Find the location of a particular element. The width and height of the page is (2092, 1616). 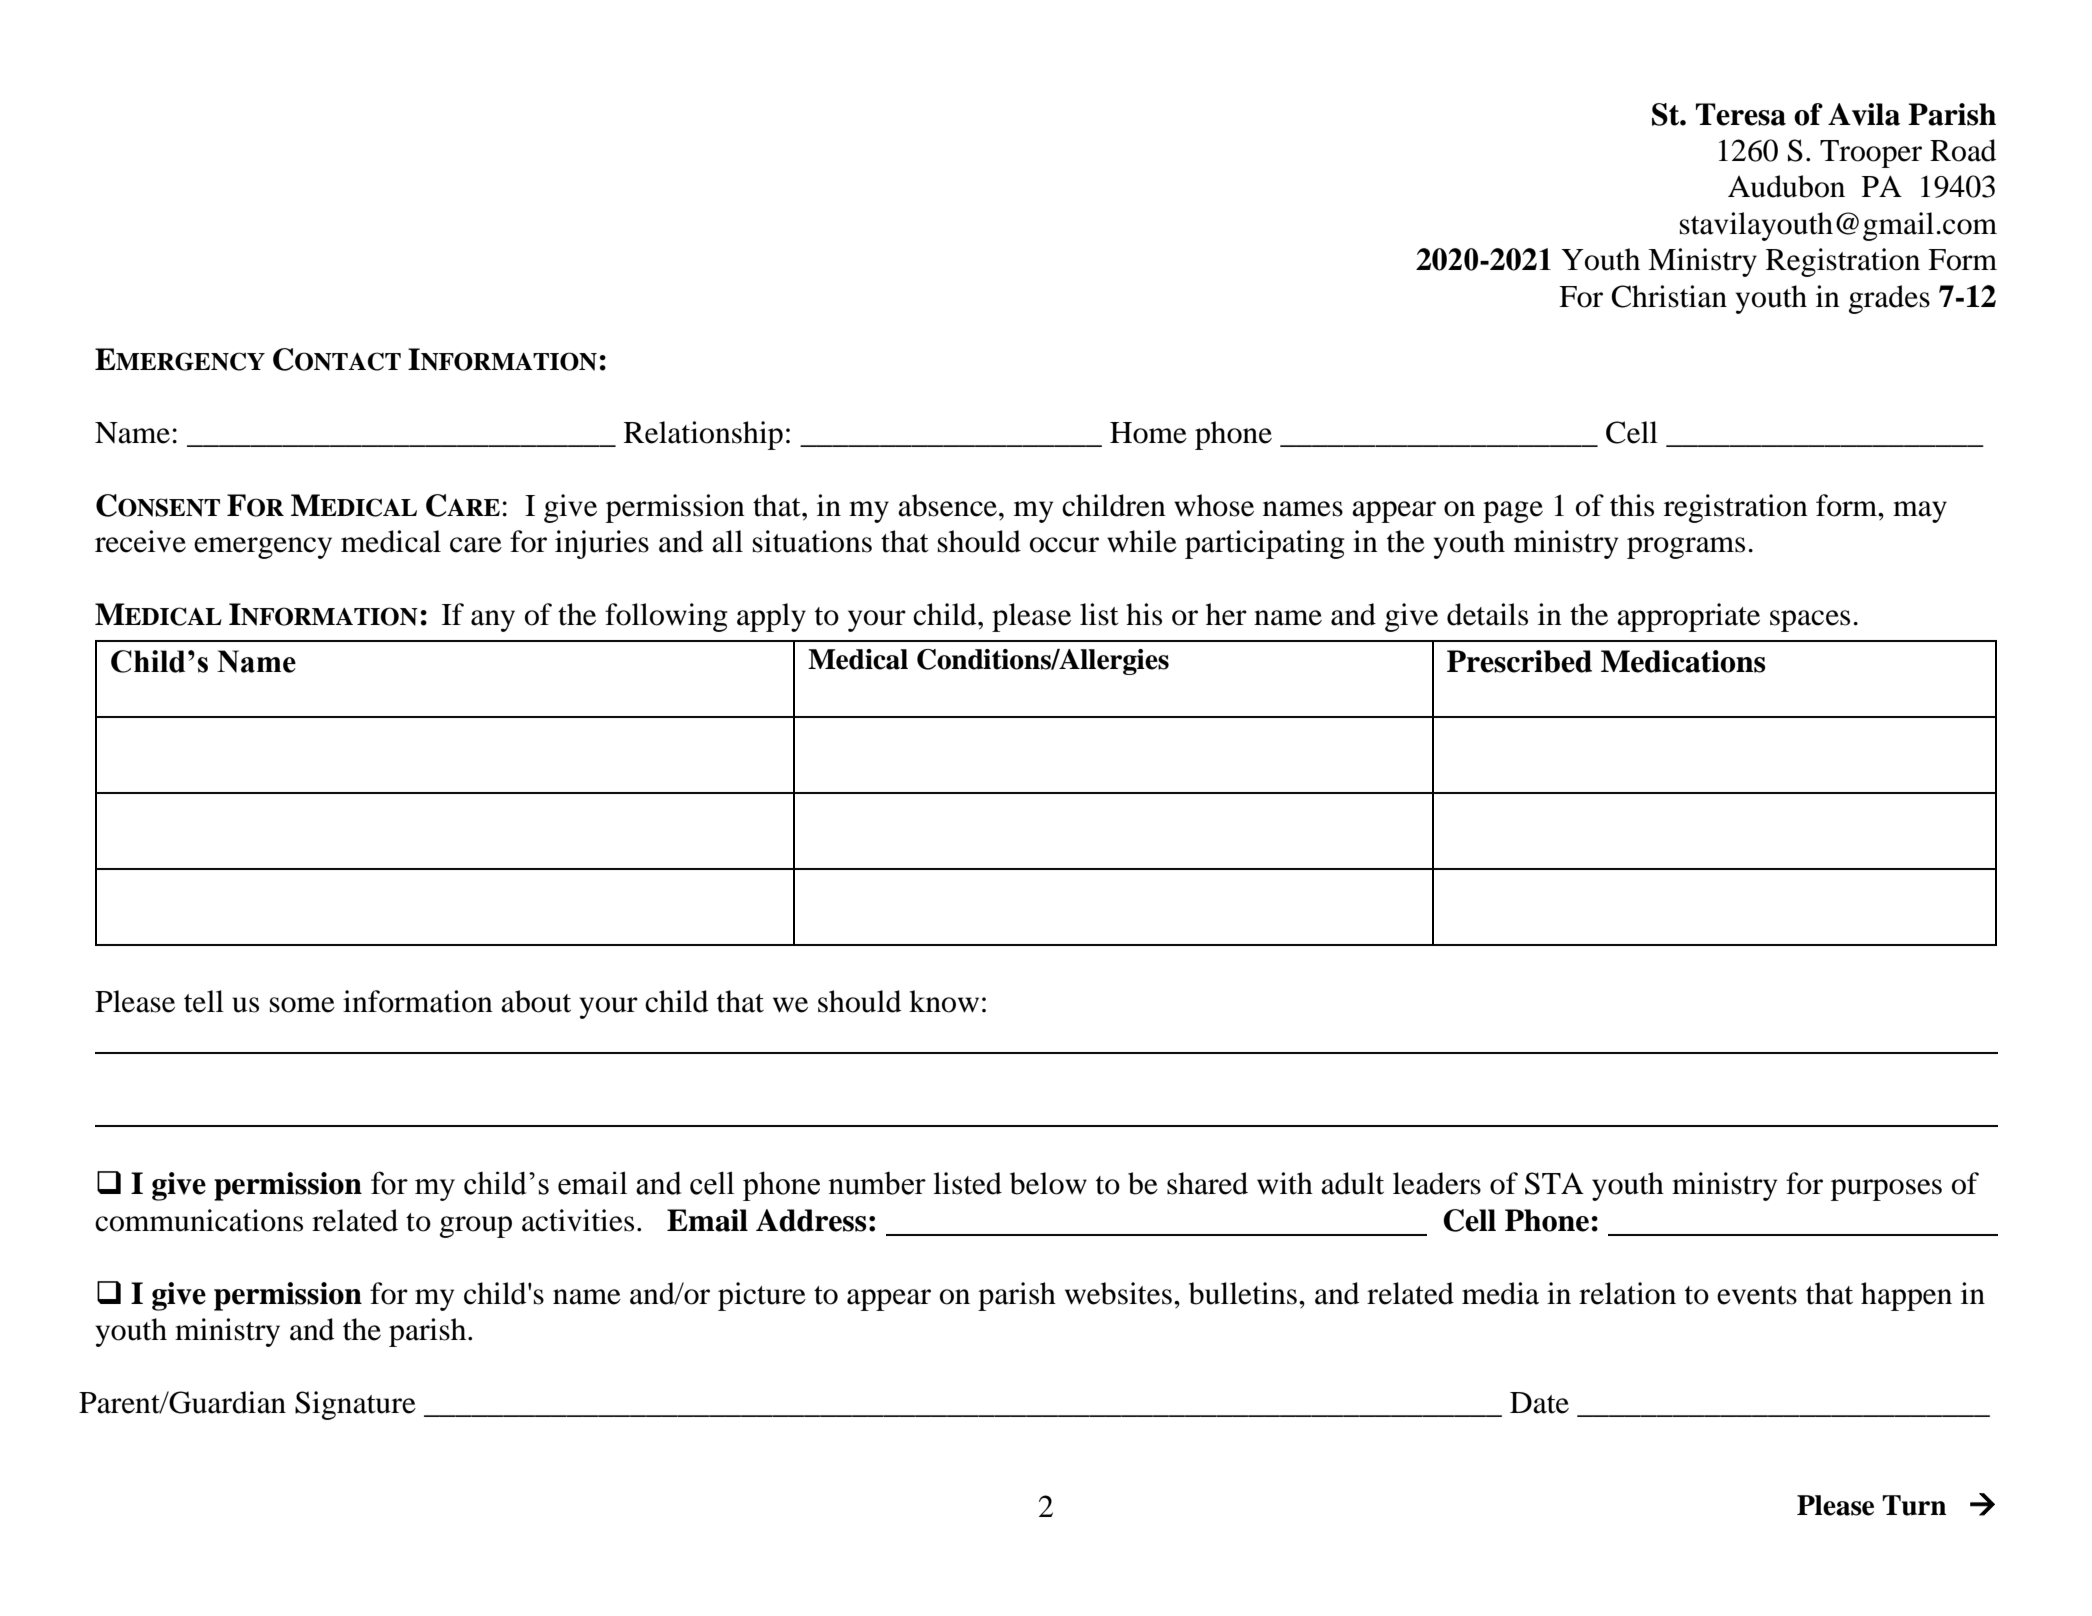

this is located at coordinates (1632, 505).
